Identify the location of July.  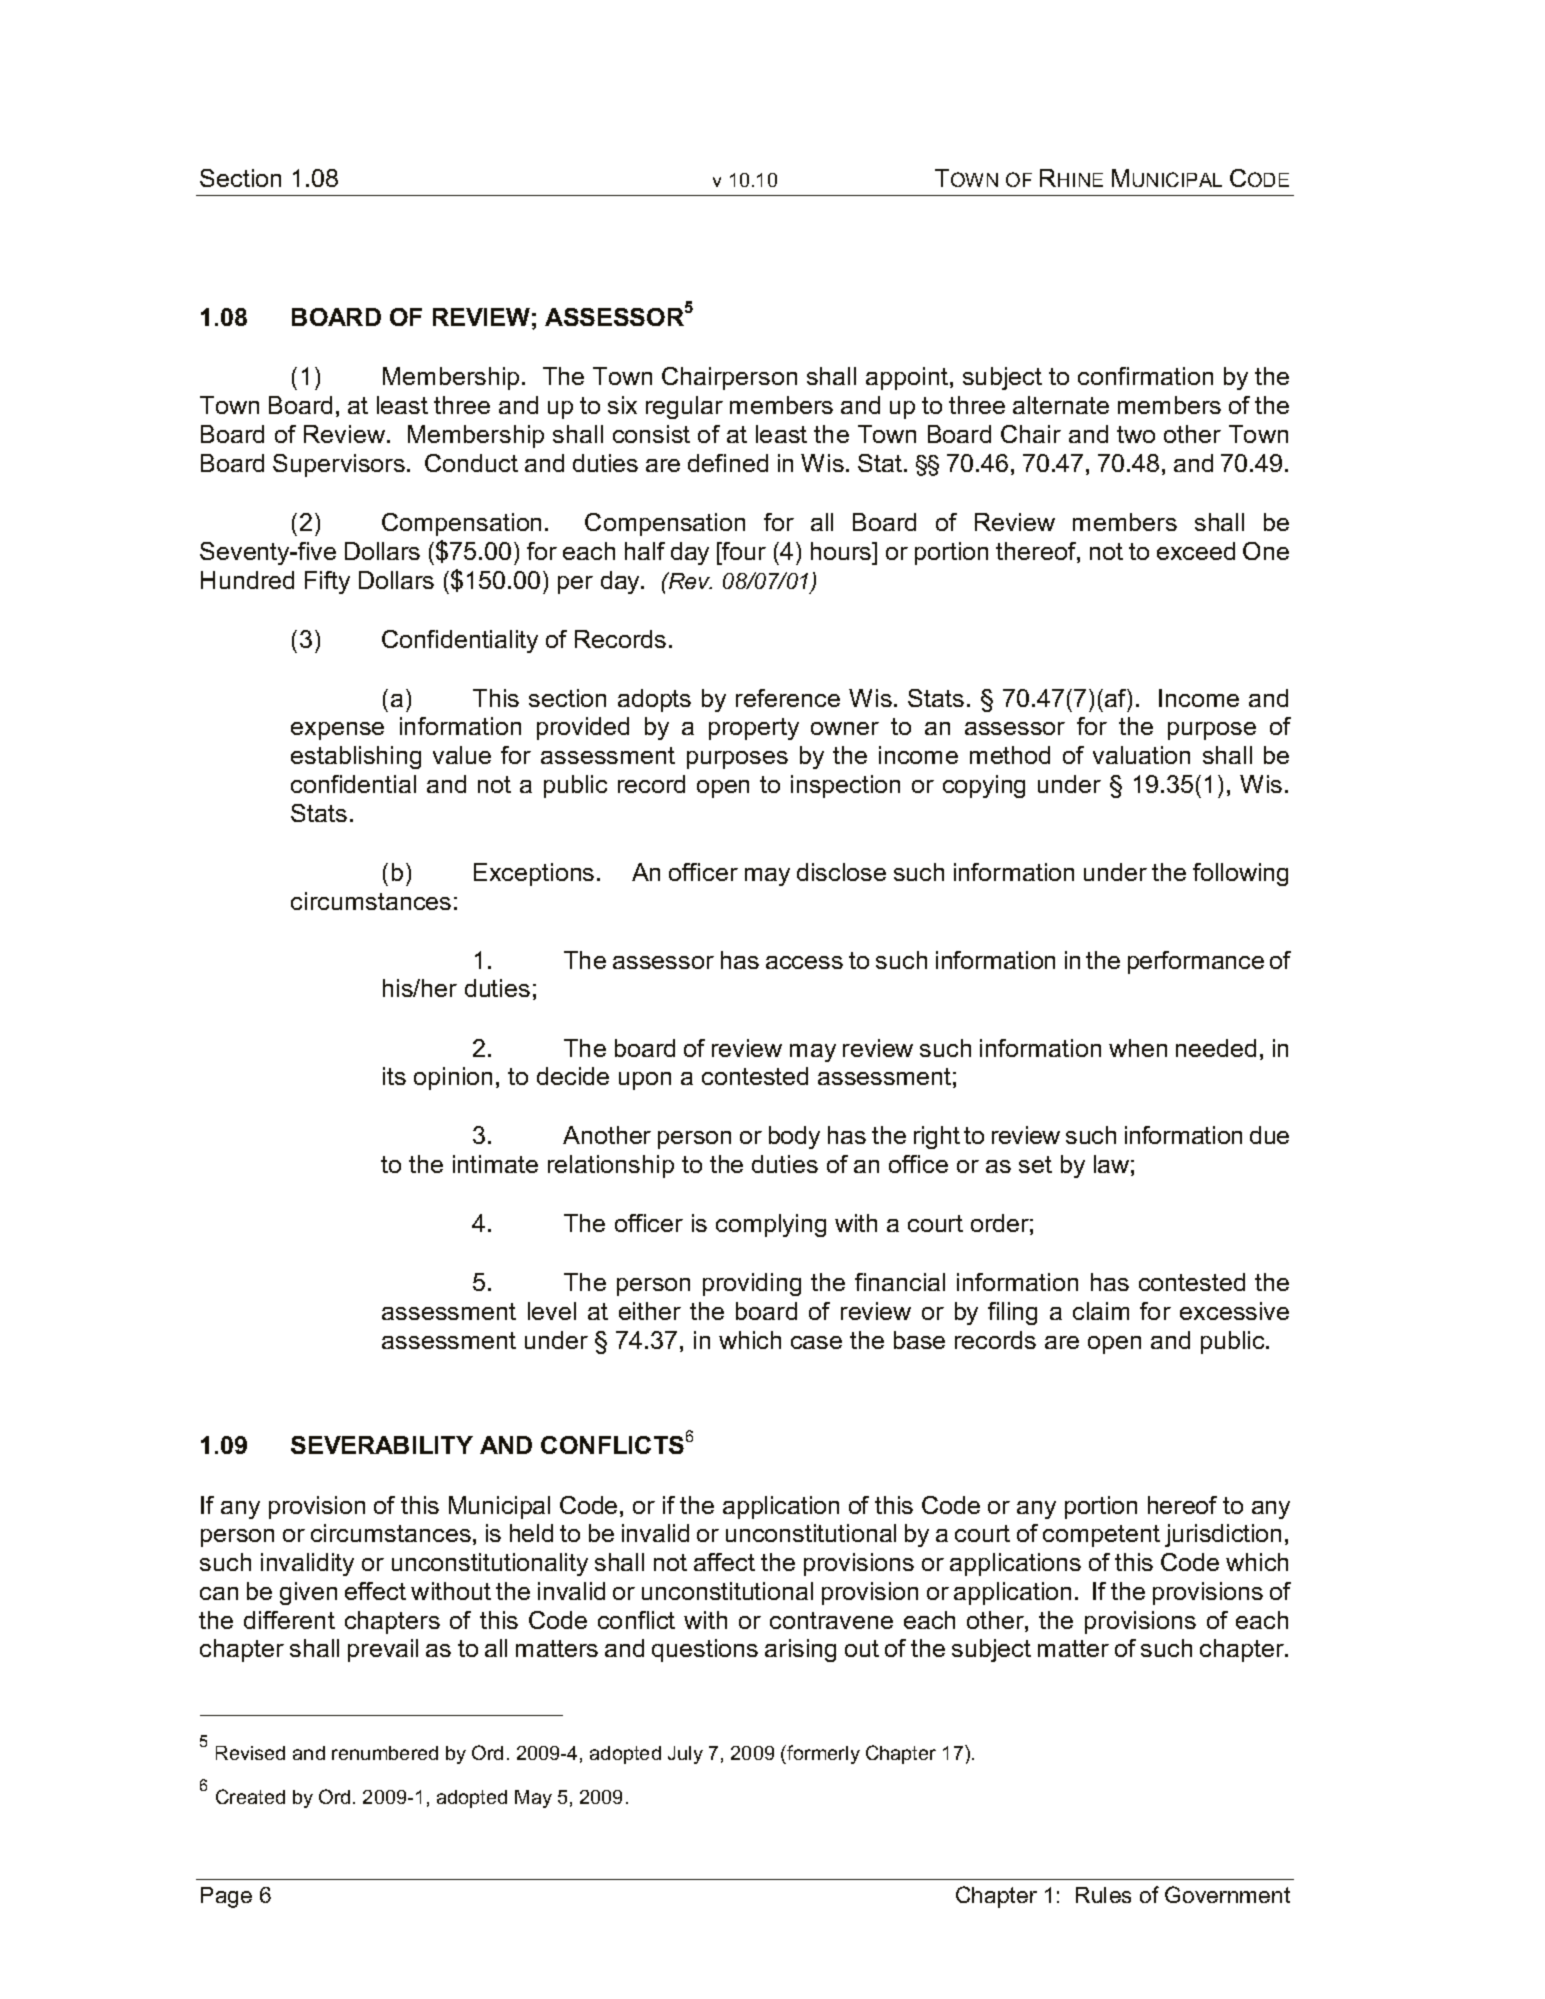
(685, 1755).
